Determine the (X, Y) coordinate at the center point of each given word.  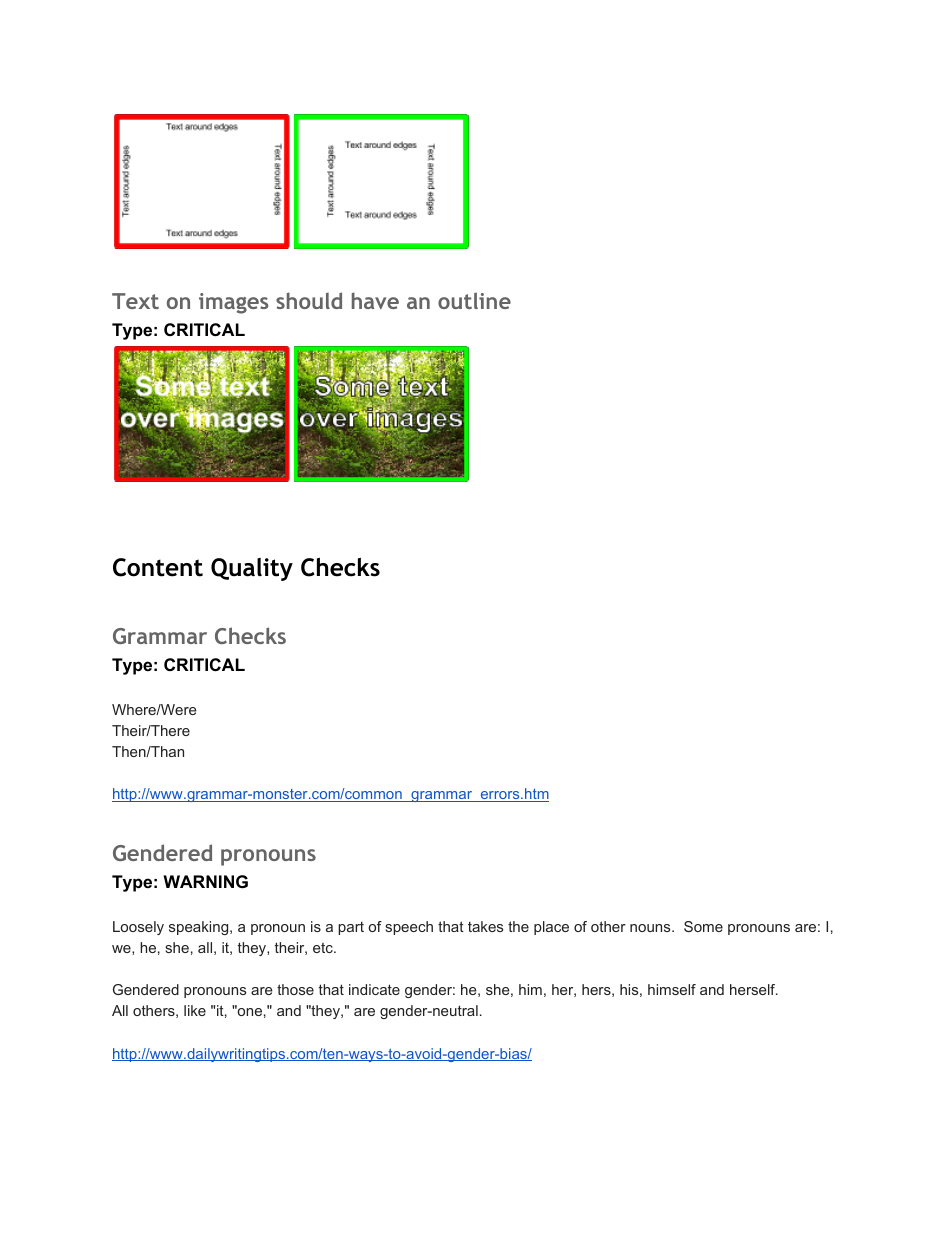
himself (672, 989)
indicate (374, 989)
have (375, 300)
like (195, 1010)
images (233, 303)
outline (474, 300)
